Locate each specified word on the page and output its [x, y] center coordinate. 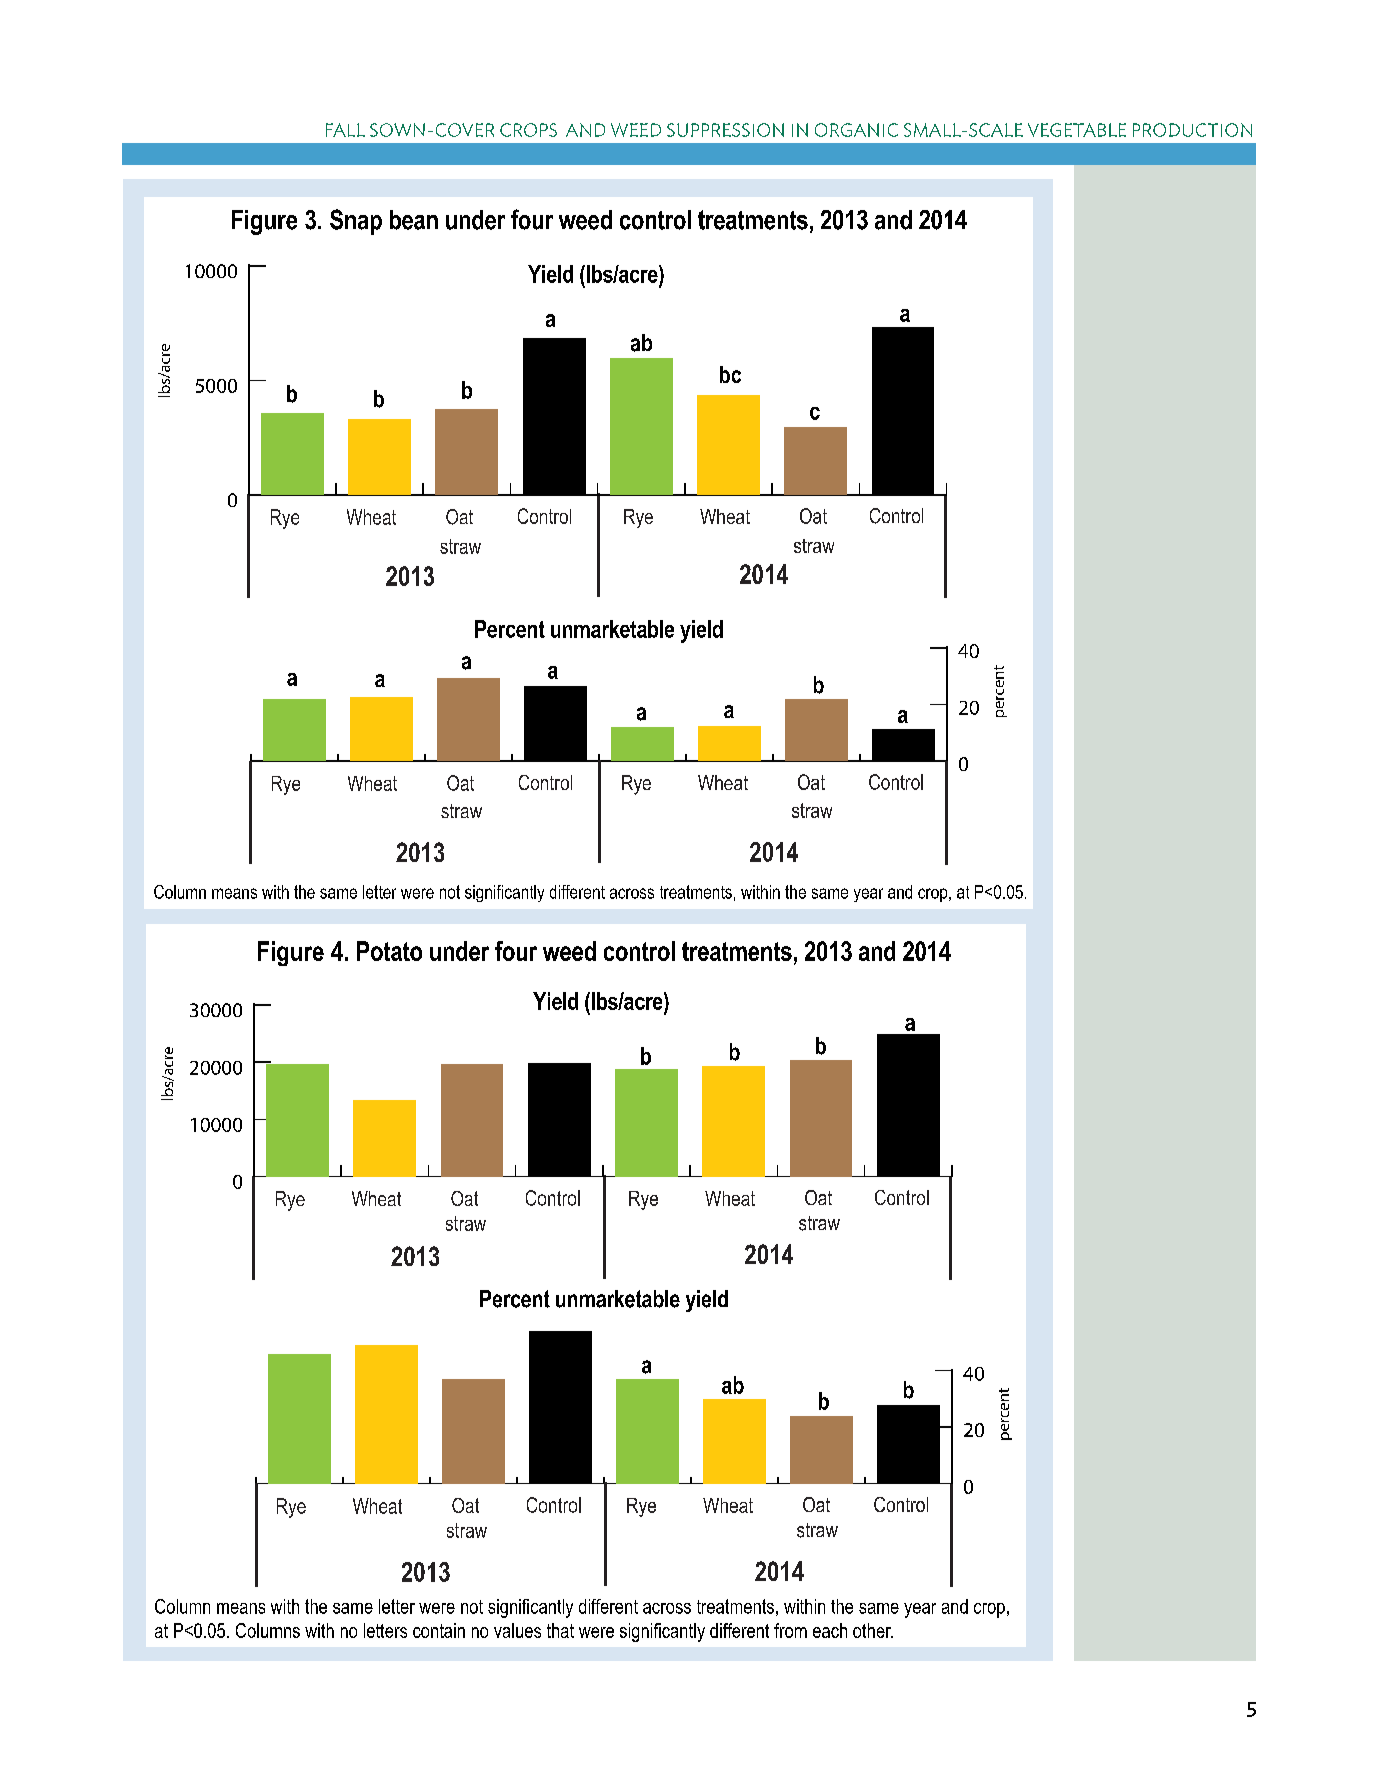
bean [414, 220]
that [560, 1630]
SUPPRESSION [725, 130]
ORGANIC [856, 130]
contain [439, 1630]
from [790, 1630]
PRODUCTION [1192, 130]
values [517, 1630]
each [830, 1630]
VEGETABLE [1077, 130]
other [873, 1630]
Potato [389, 951]
